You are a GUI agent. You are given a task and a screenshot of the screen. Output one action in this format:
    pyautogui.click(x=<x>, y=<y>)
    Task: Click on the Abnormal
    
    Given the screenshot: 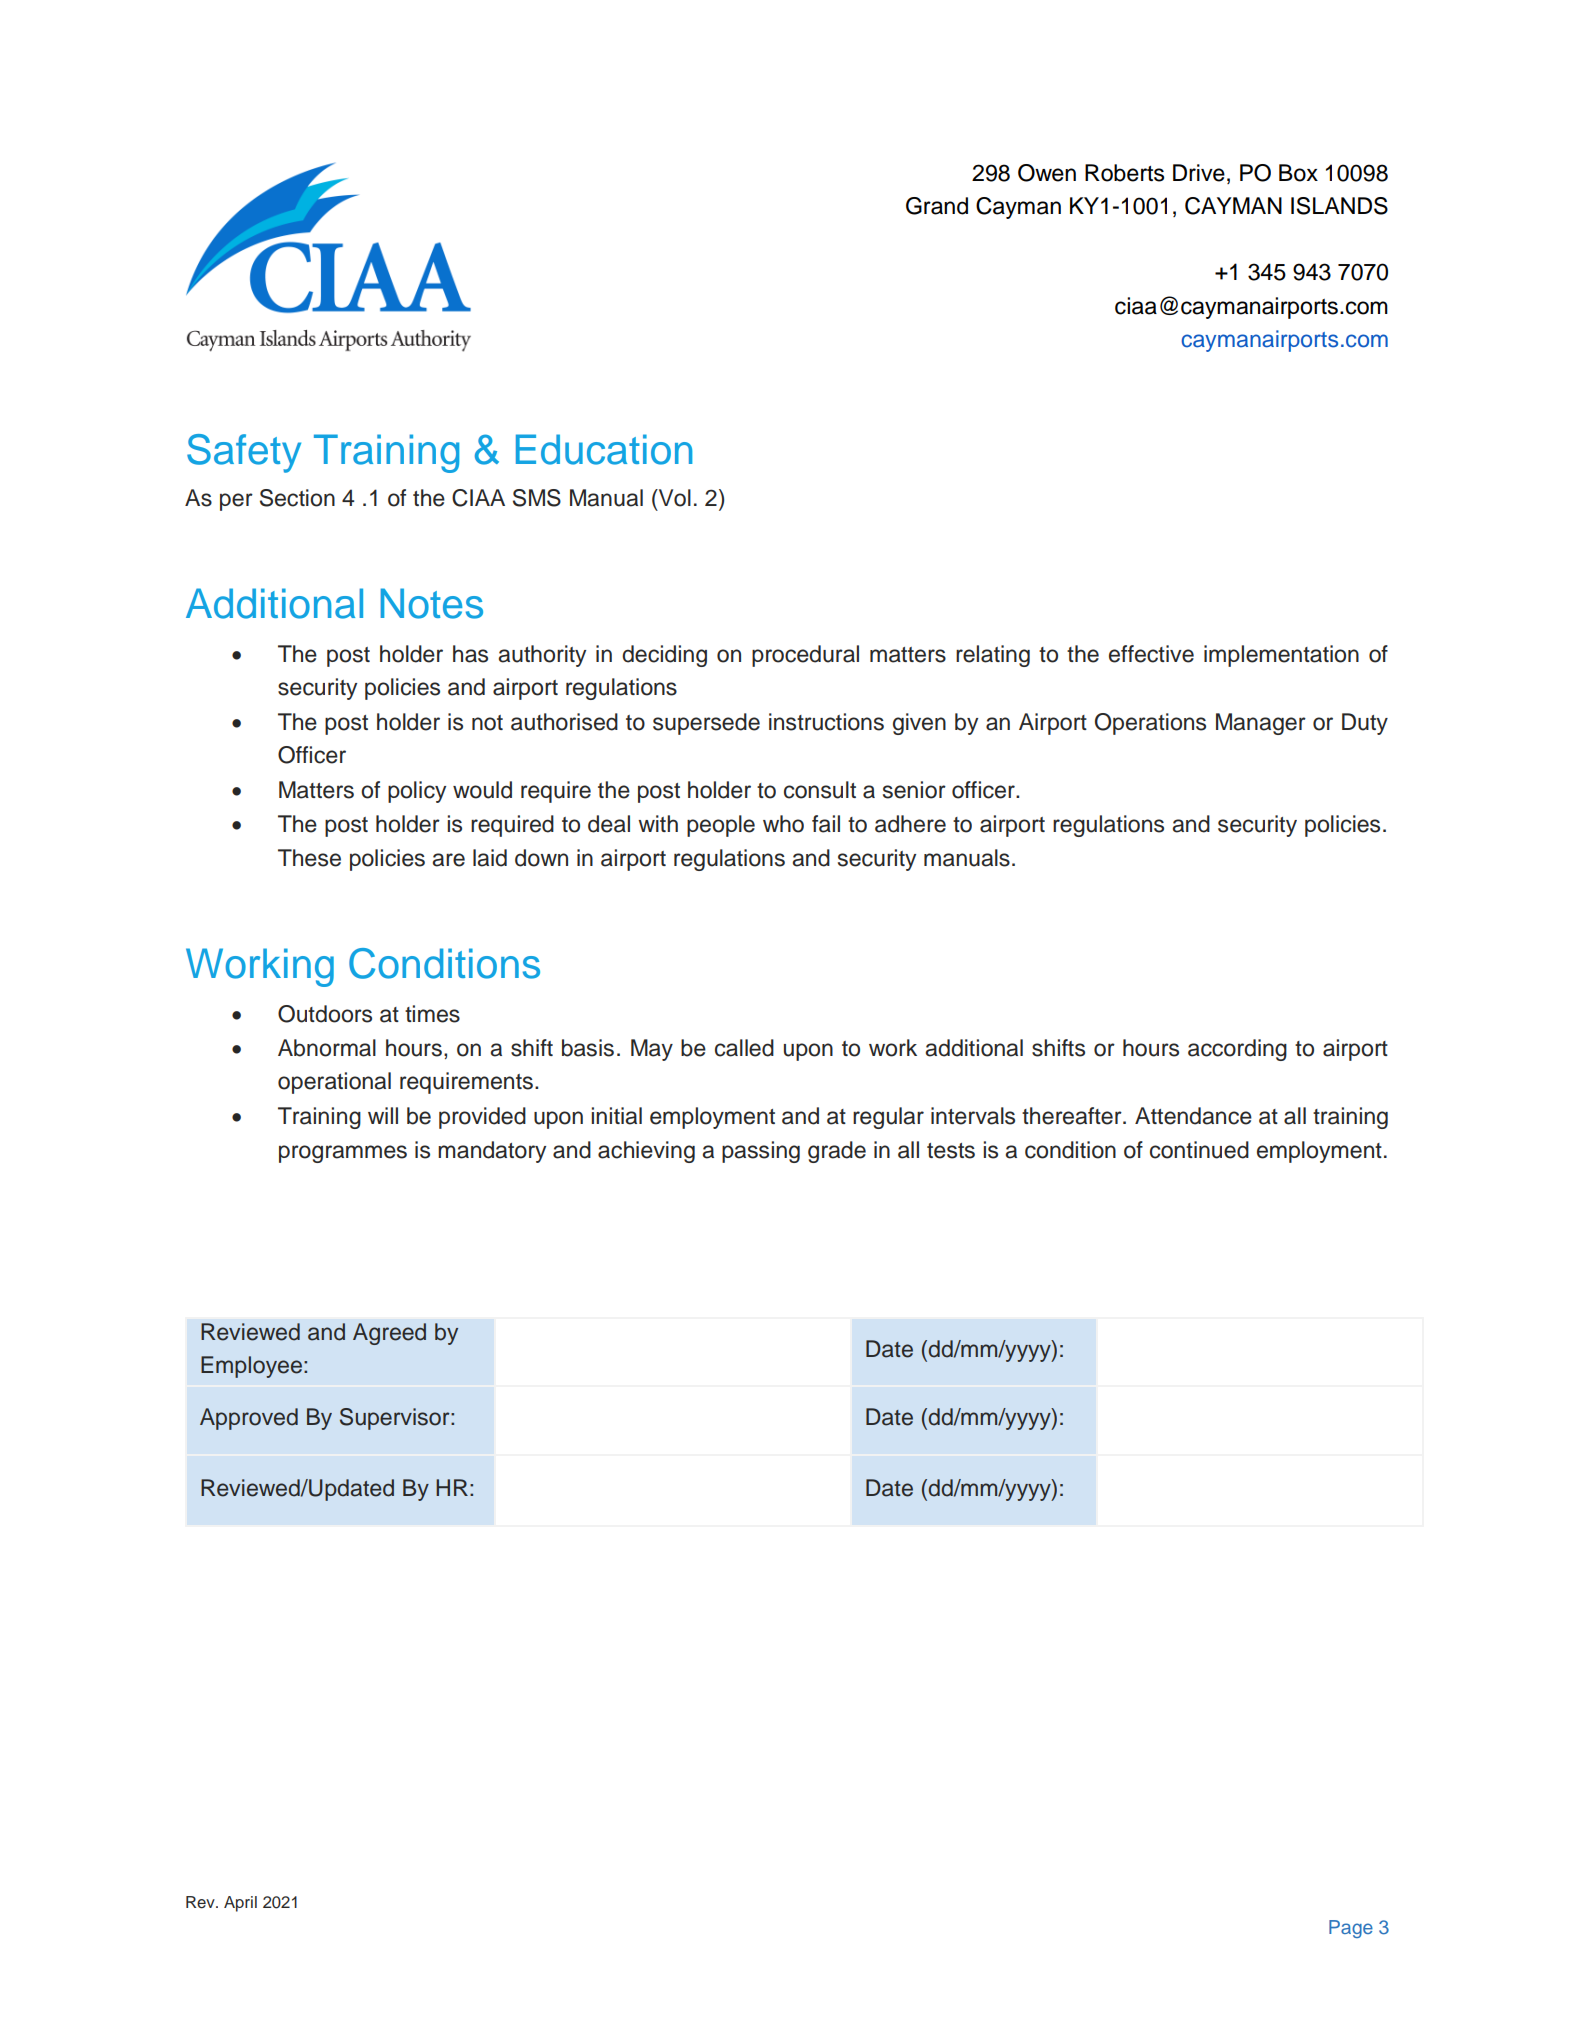 What is the action you would take?
    pyautogui.click(x=327, y=1048)
